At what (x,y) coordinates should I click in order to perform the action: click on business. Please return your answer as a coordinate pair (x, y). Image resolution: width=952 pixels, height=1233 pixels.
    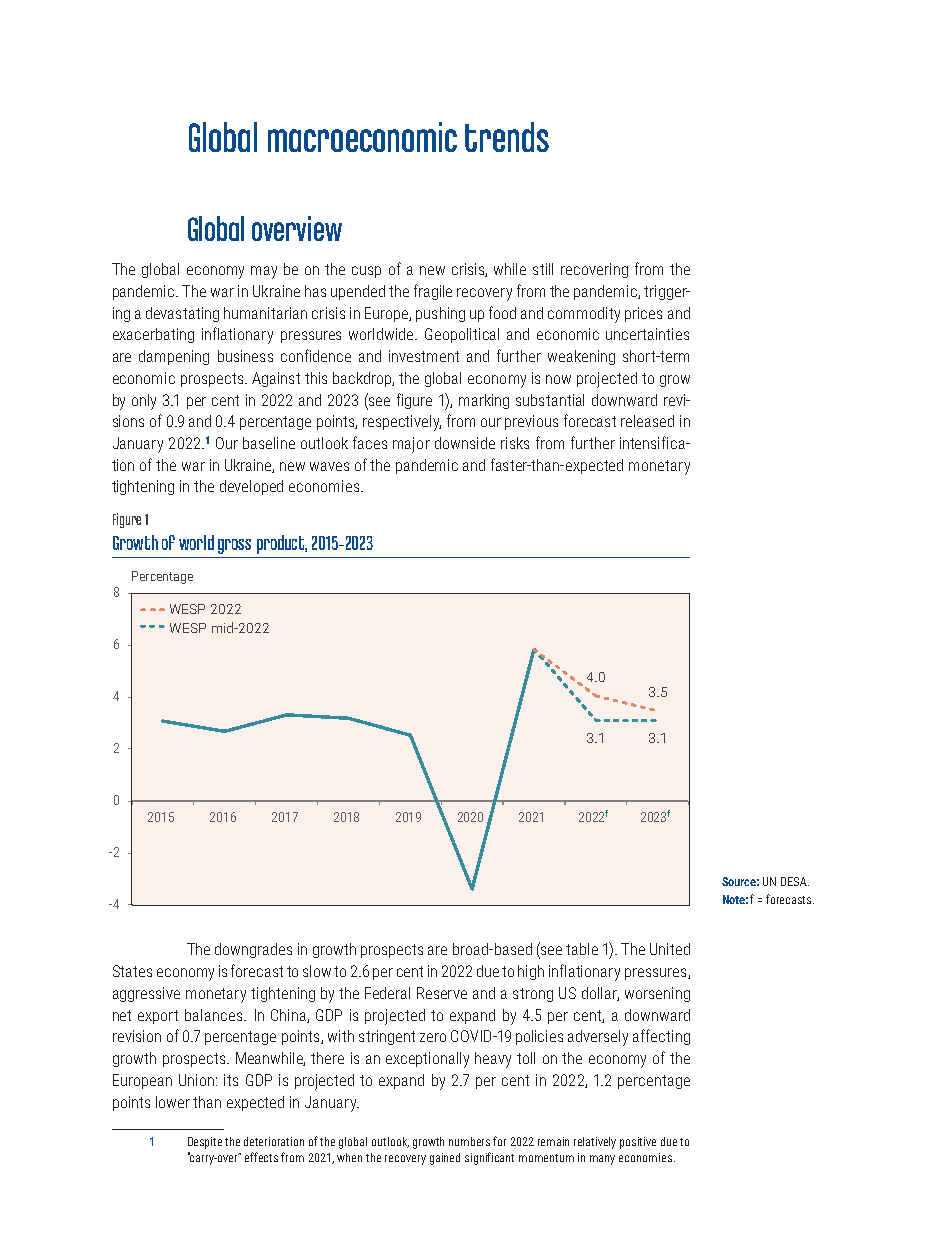
    Looking at the image, I should click on (245, 356).
